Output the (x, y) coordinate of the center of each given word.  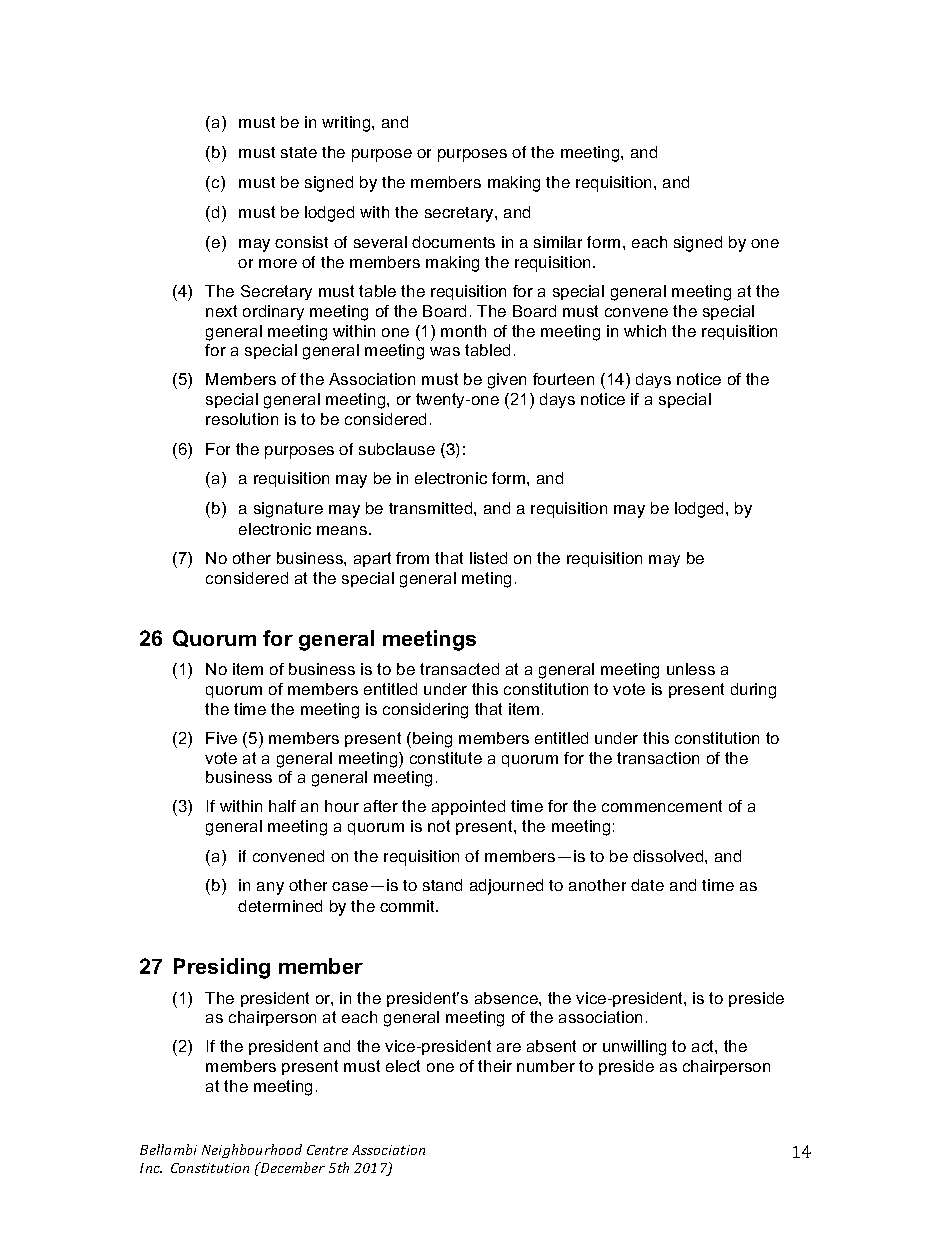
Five (221, 738)
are (509, 1047)
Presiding (222, 968)
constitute (446, 758)
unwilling (634, 1048)
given (507, 381)
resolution (242, 419)
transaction (658, 758)
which (645, 331)
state (299, 152)
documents (453, 242)
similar (558, 242)
